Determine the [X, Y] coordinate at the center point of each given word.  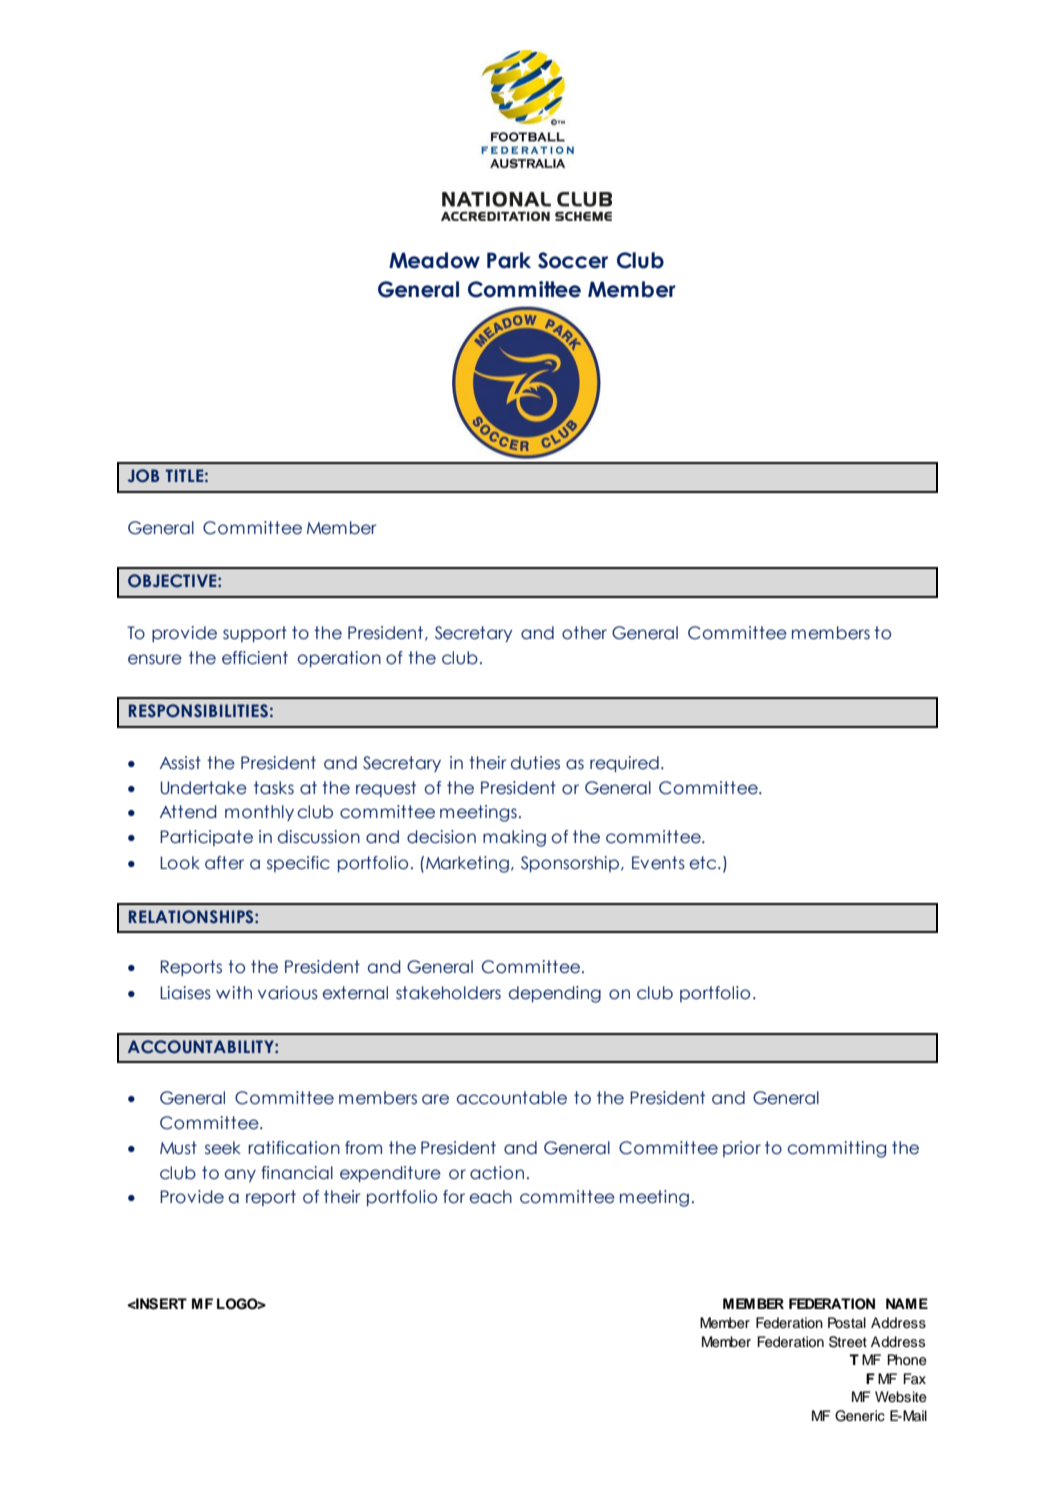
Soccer [573, 260]
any [240, 1175]
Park [509, 260]
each [491, 1197]
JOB [143, 475]
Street [848, 1342]
